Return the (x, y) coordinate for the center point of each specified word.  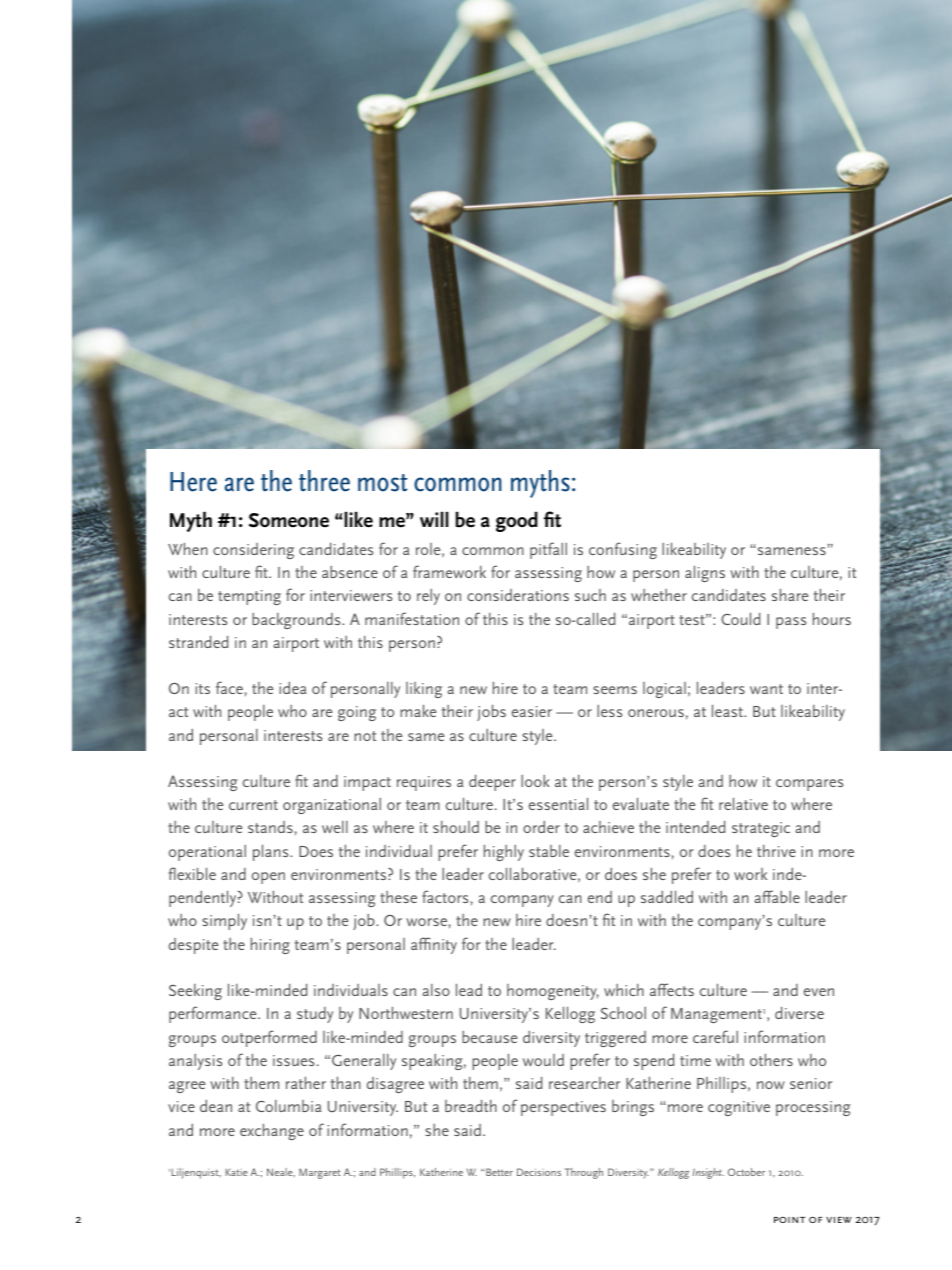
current (253, 805)
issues (293, 1060)
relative (743, 804)
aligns (705, 574)
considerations (518, 595)
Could (740, 619)
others (771, 1060)
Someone (289, 520)
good (517, 521)
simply (224, 922)
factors (445, 896)
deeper (492, 783)
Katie (237, 1172)
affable (777, 896)
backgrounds (297, 621)
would (543, 1060)
